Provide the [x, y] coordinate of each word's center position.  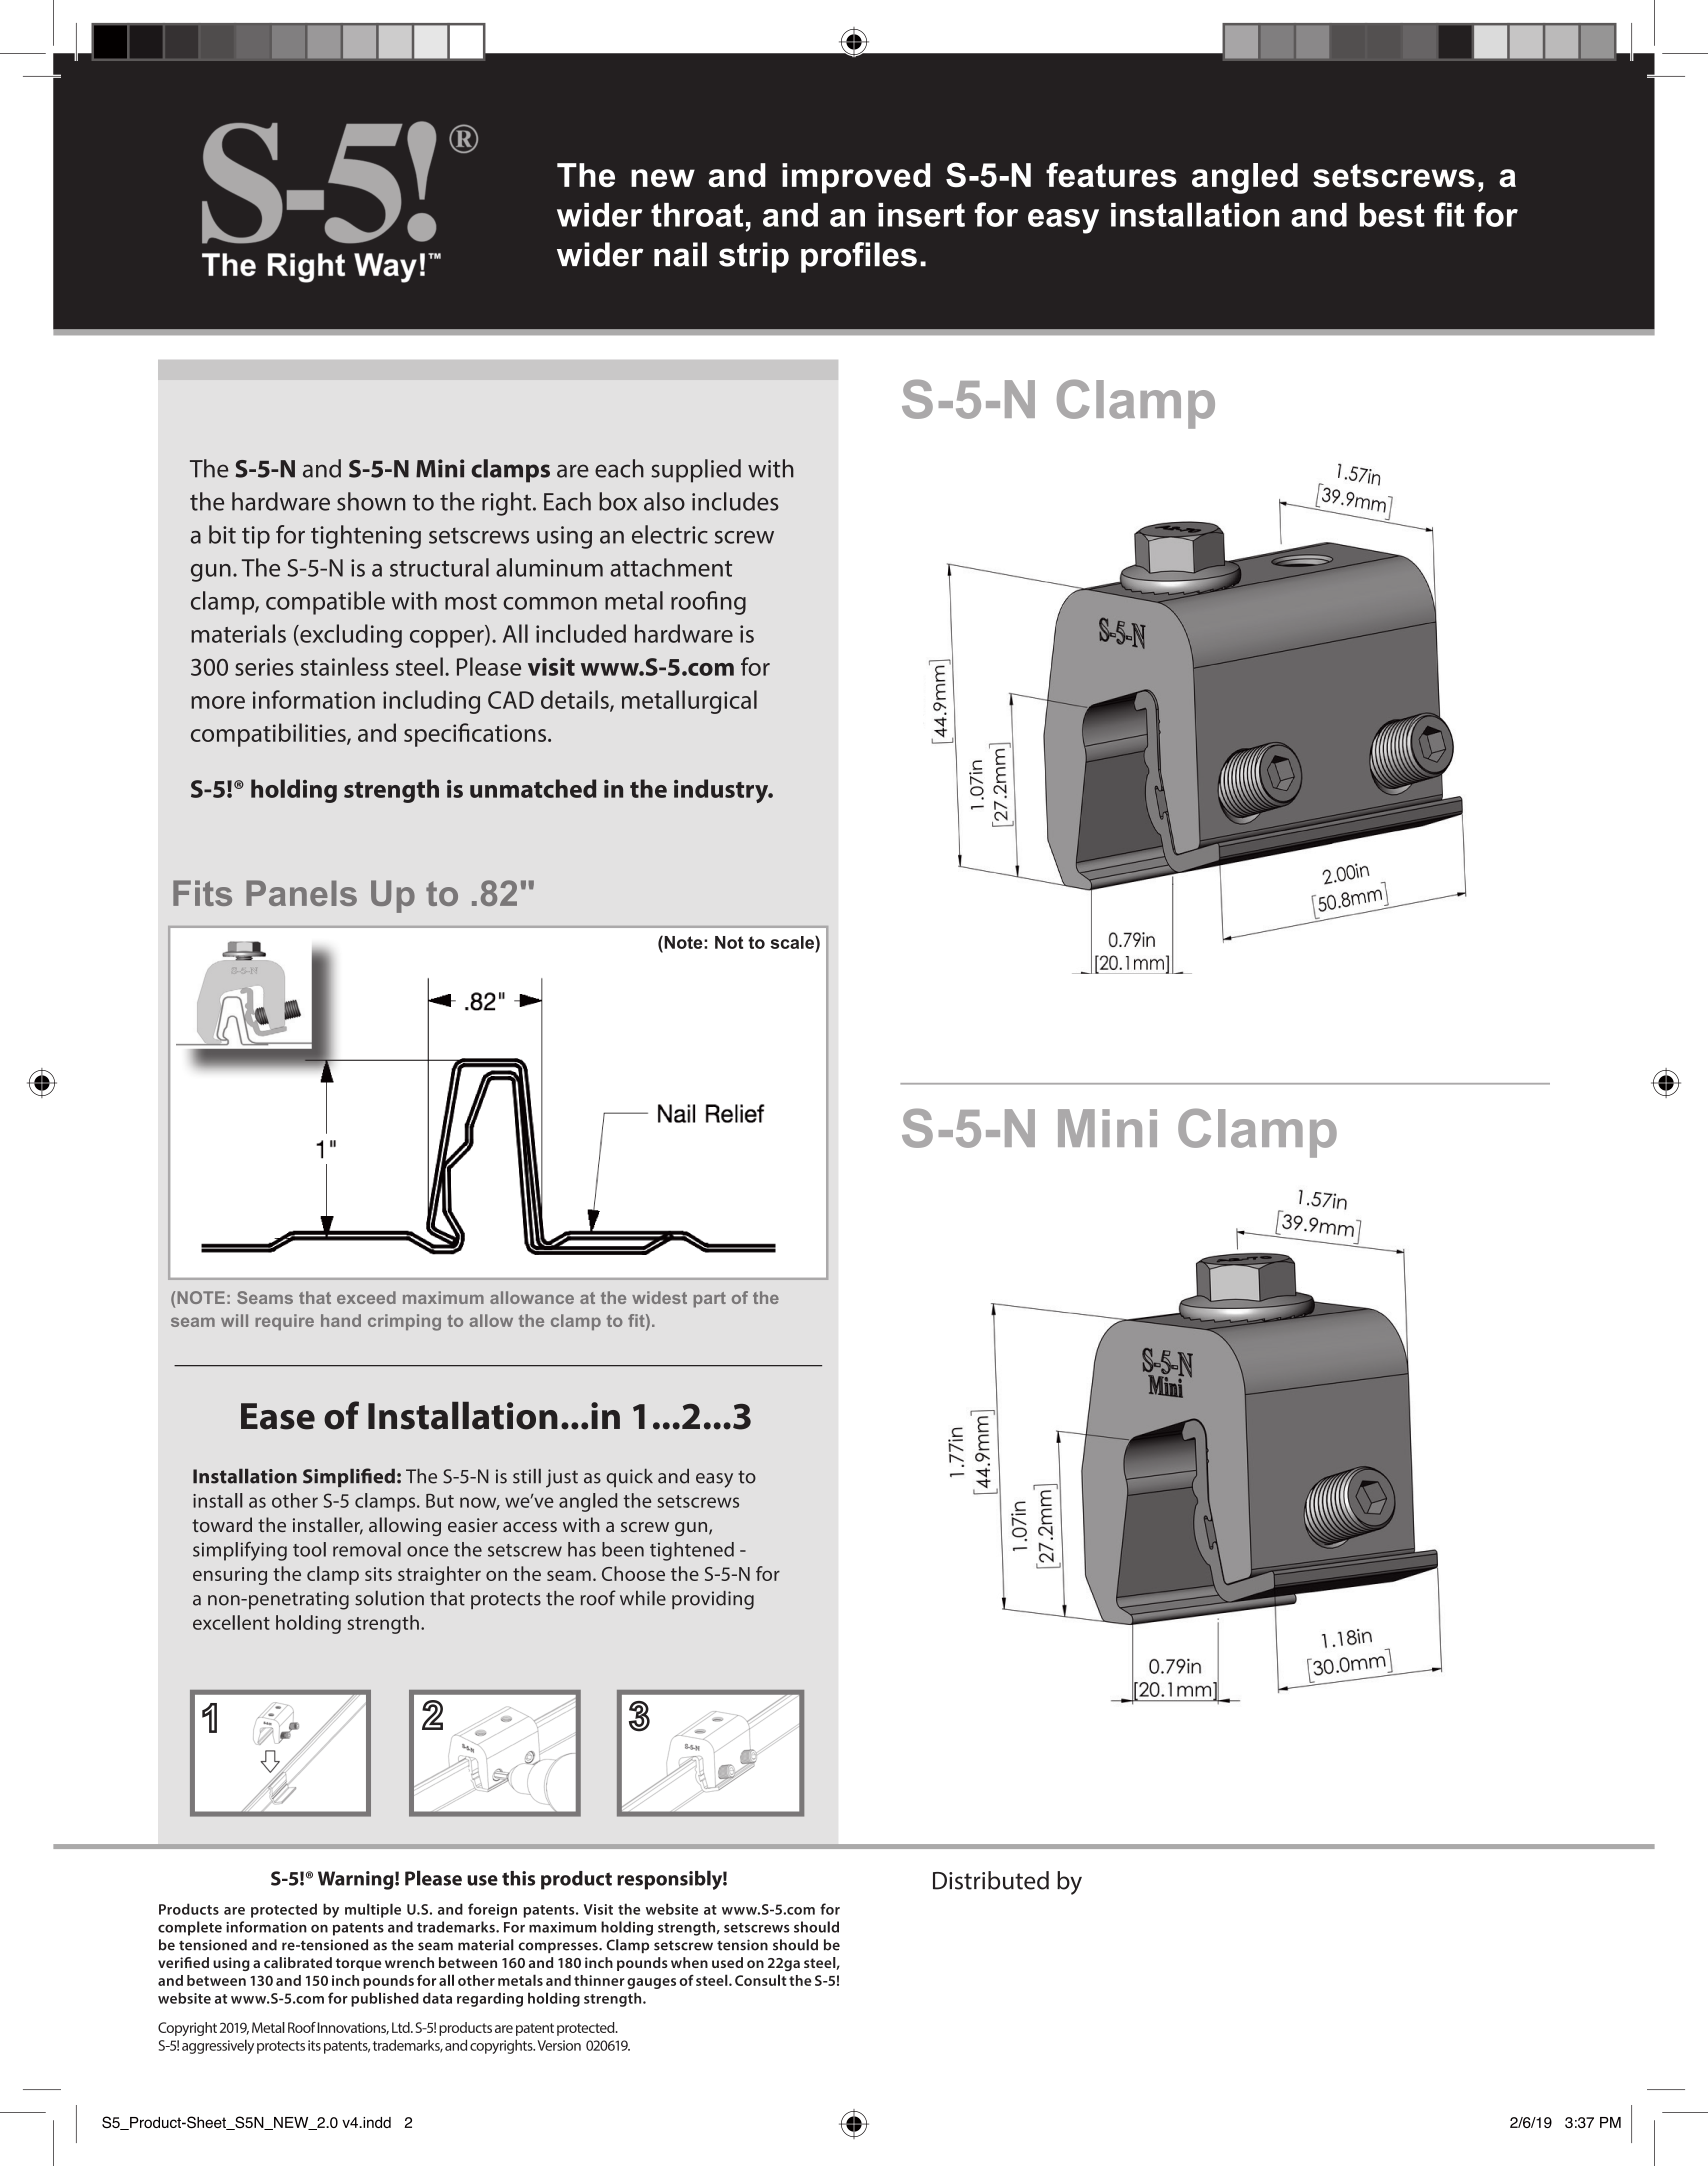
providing [713, 1600]
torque [358, 1964]
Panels [301, 893]
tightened [692, 1551]
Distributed [991, 1880]
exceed [366, 1297]
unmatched [533, 788]
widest [659, 1297]
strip [754, 257]
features [1111, 174]
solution [389, 1598]
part [710, 1300]
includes [735, 501]
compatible [325, 603]
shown [371, 501]
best [1392, 215]
